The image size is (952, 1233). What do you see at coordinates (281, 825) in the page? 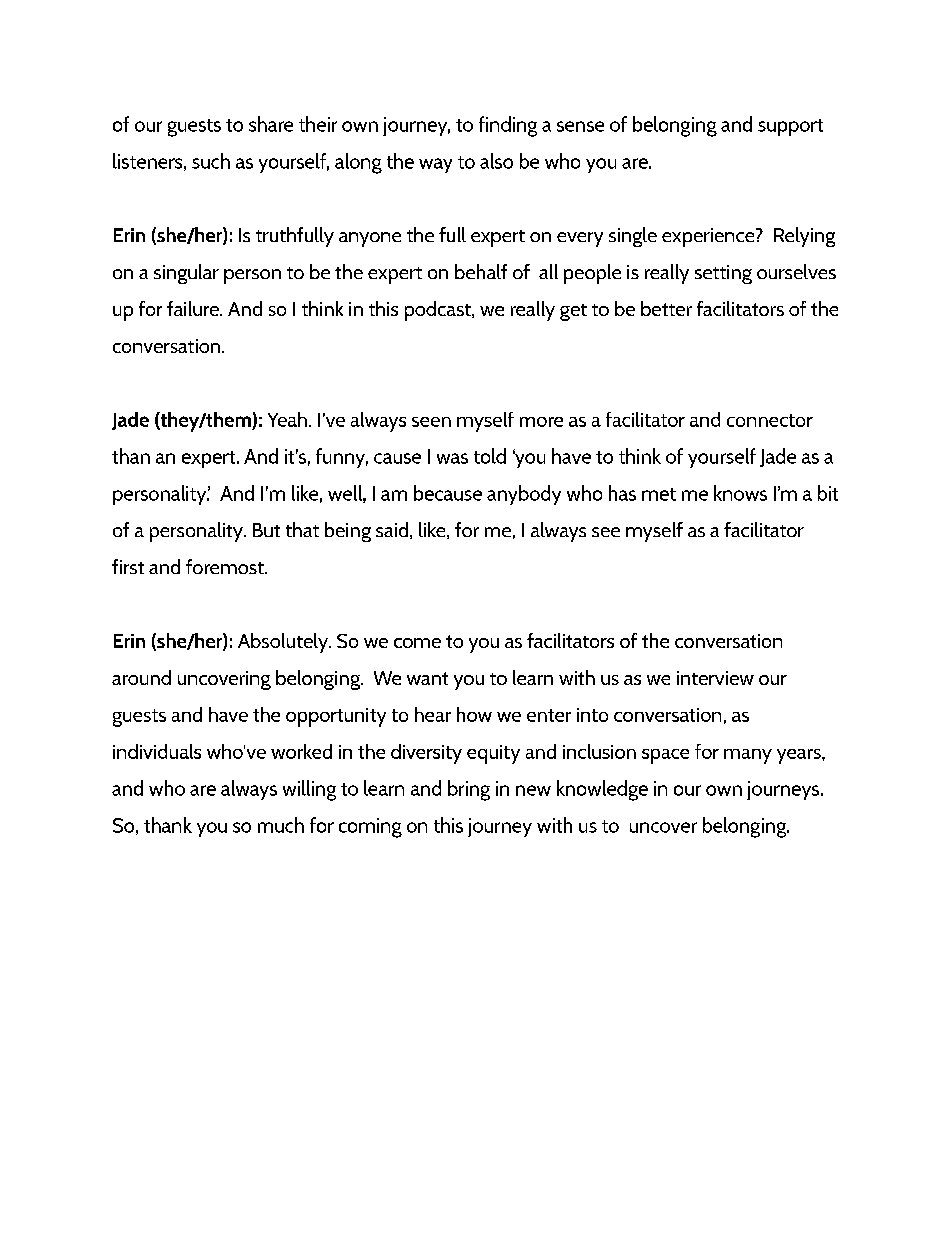
I see `much` at bounding box center [281, 825].
